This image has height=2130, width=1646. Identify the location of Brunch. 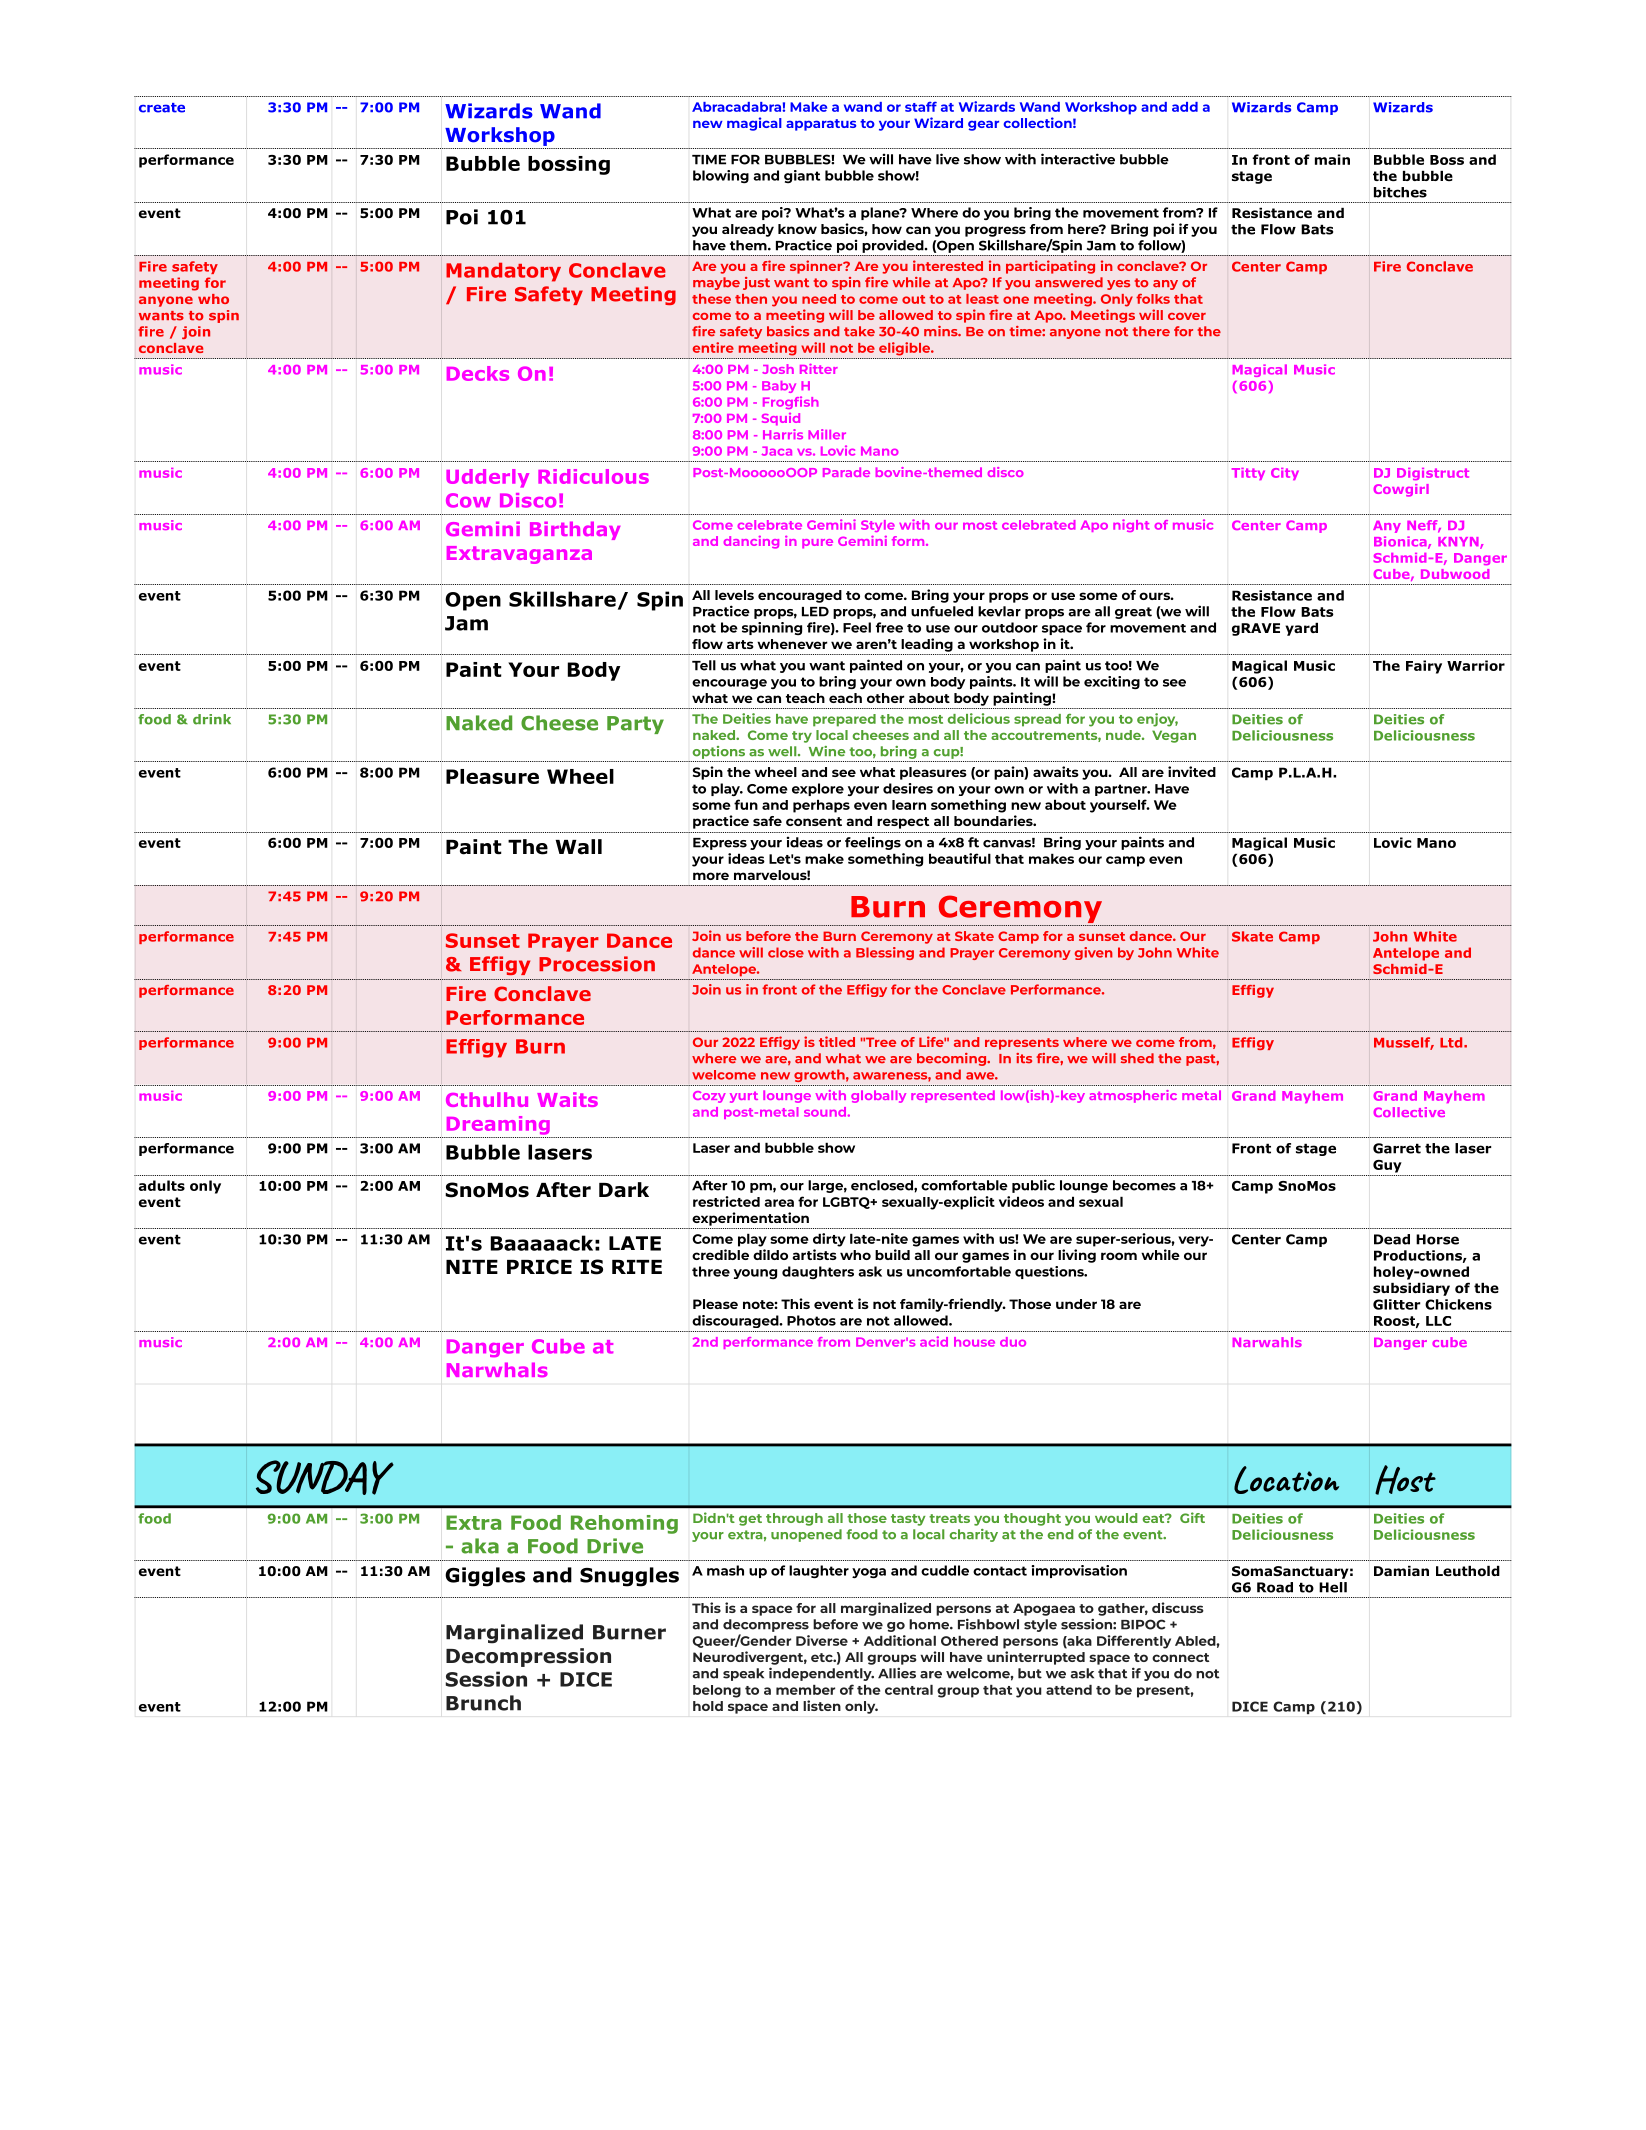
(483, 1703).
